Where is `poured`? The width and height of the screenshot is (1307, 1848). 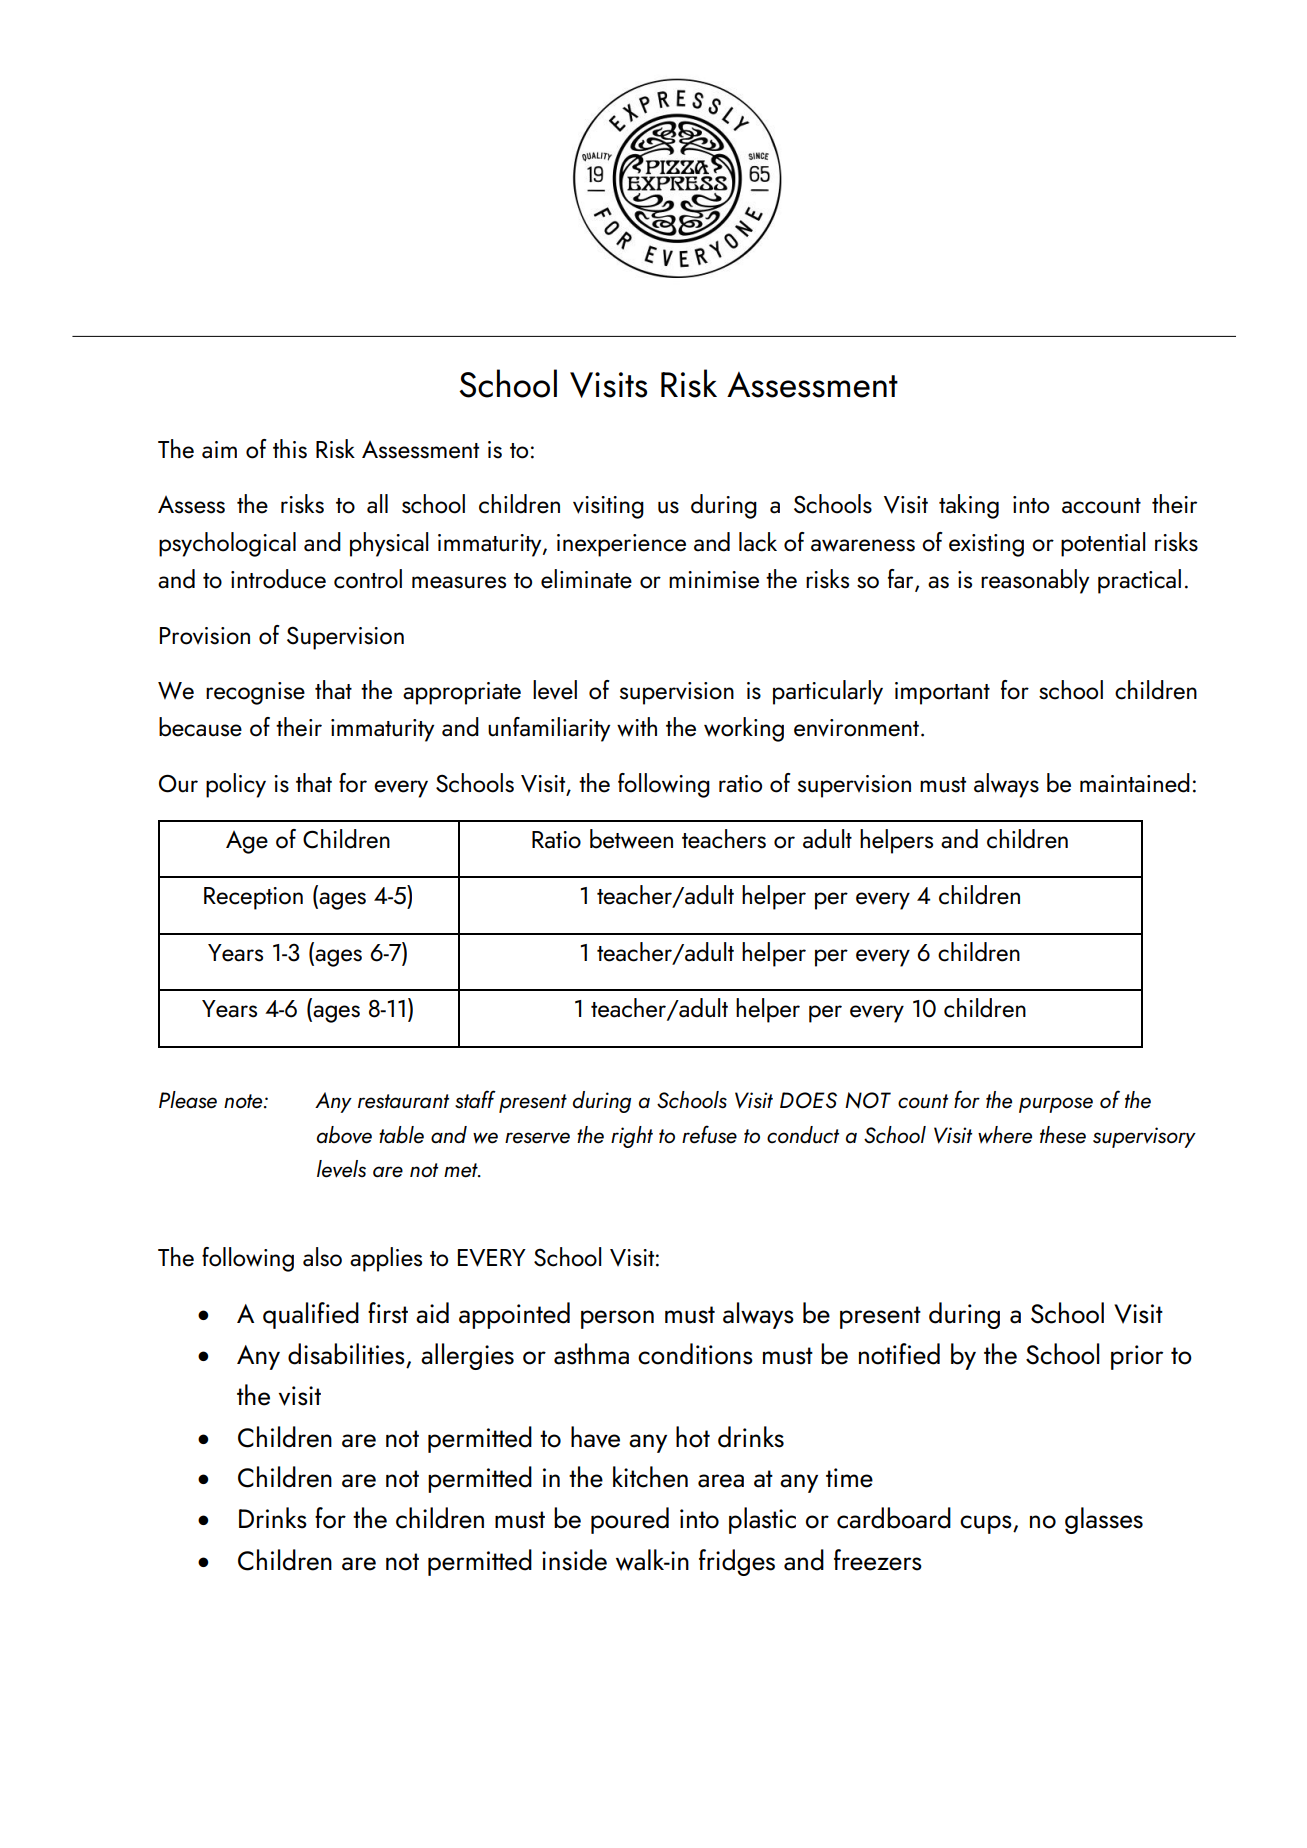 poured is located at coordinates (630, 1520).
